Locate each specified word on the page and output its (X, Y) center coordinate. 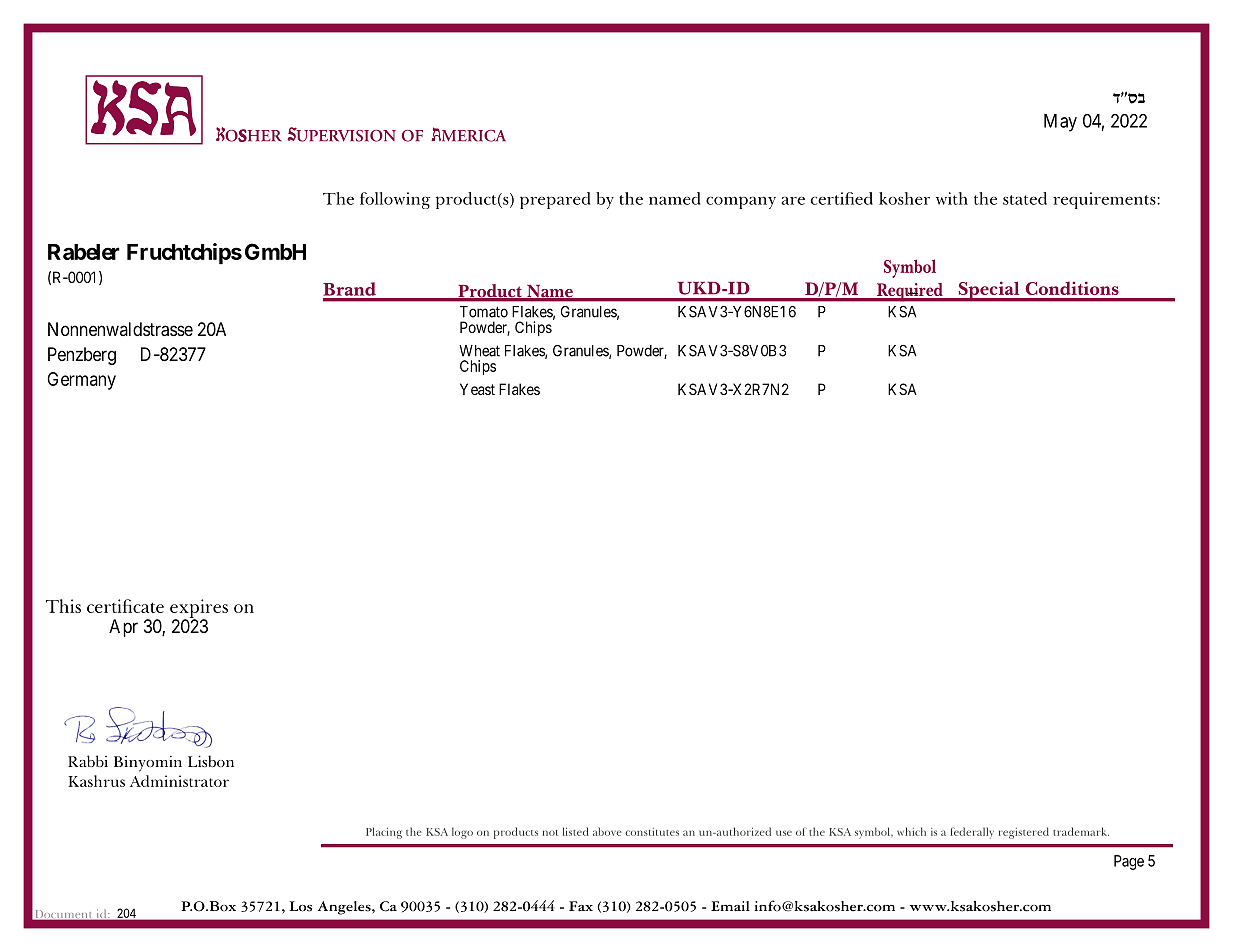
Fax (581, 906)
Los (301, 906)
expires (199, 609)
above (607, 831)
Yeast (477, 389)
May (1060, 123)
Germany (81, 381)
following (395, 200)
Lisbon (211, 761)
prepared (555, 200)
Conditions (1072, 288)
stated (1025, 198)
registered (1024, 833)
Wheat (479, 351)
